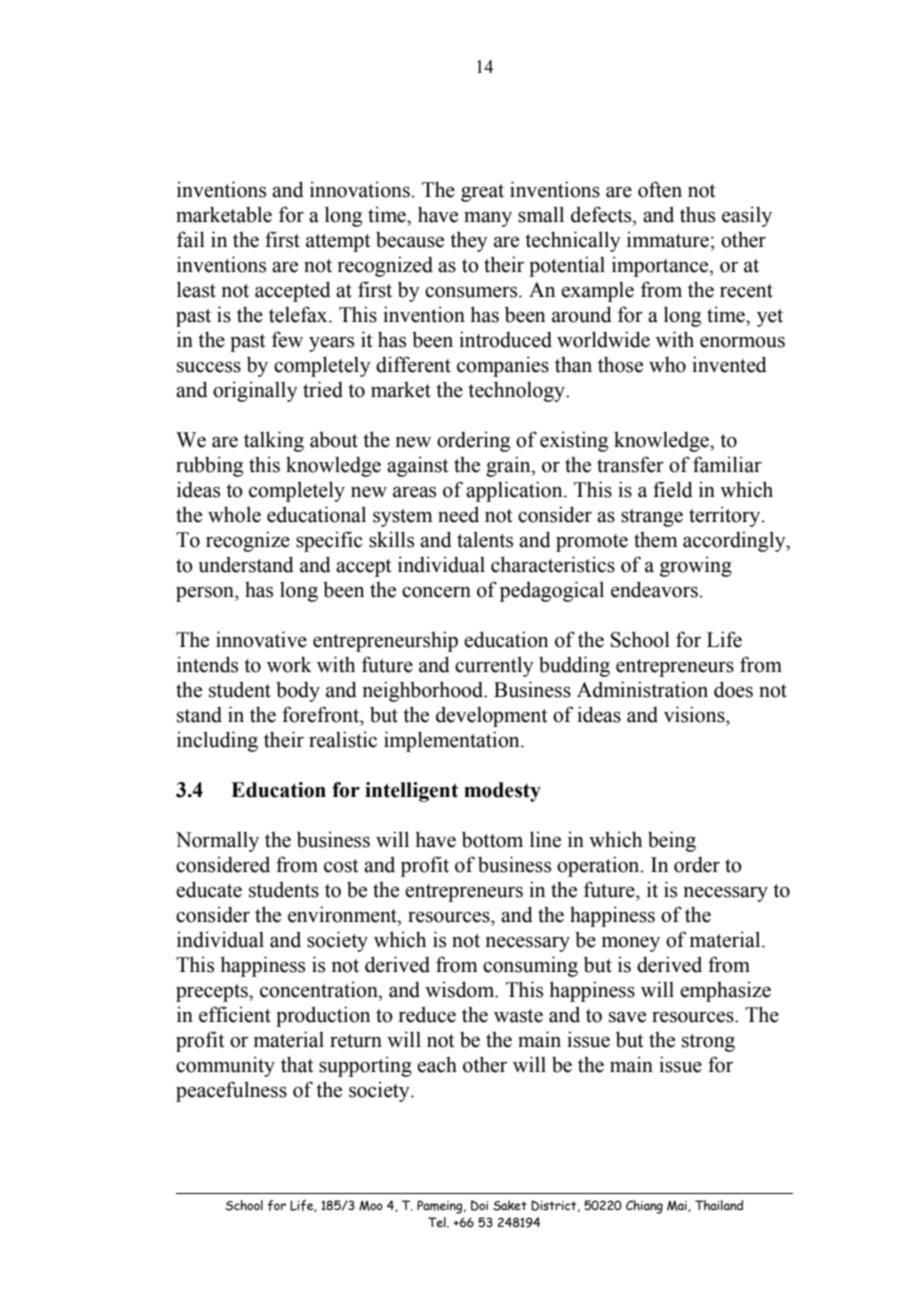 The height and width of the screenshot is (1308, 924). What do you see at coordinates (485, 539) in the screenshot?
I see `talents` at bounding box center [485, 539].
